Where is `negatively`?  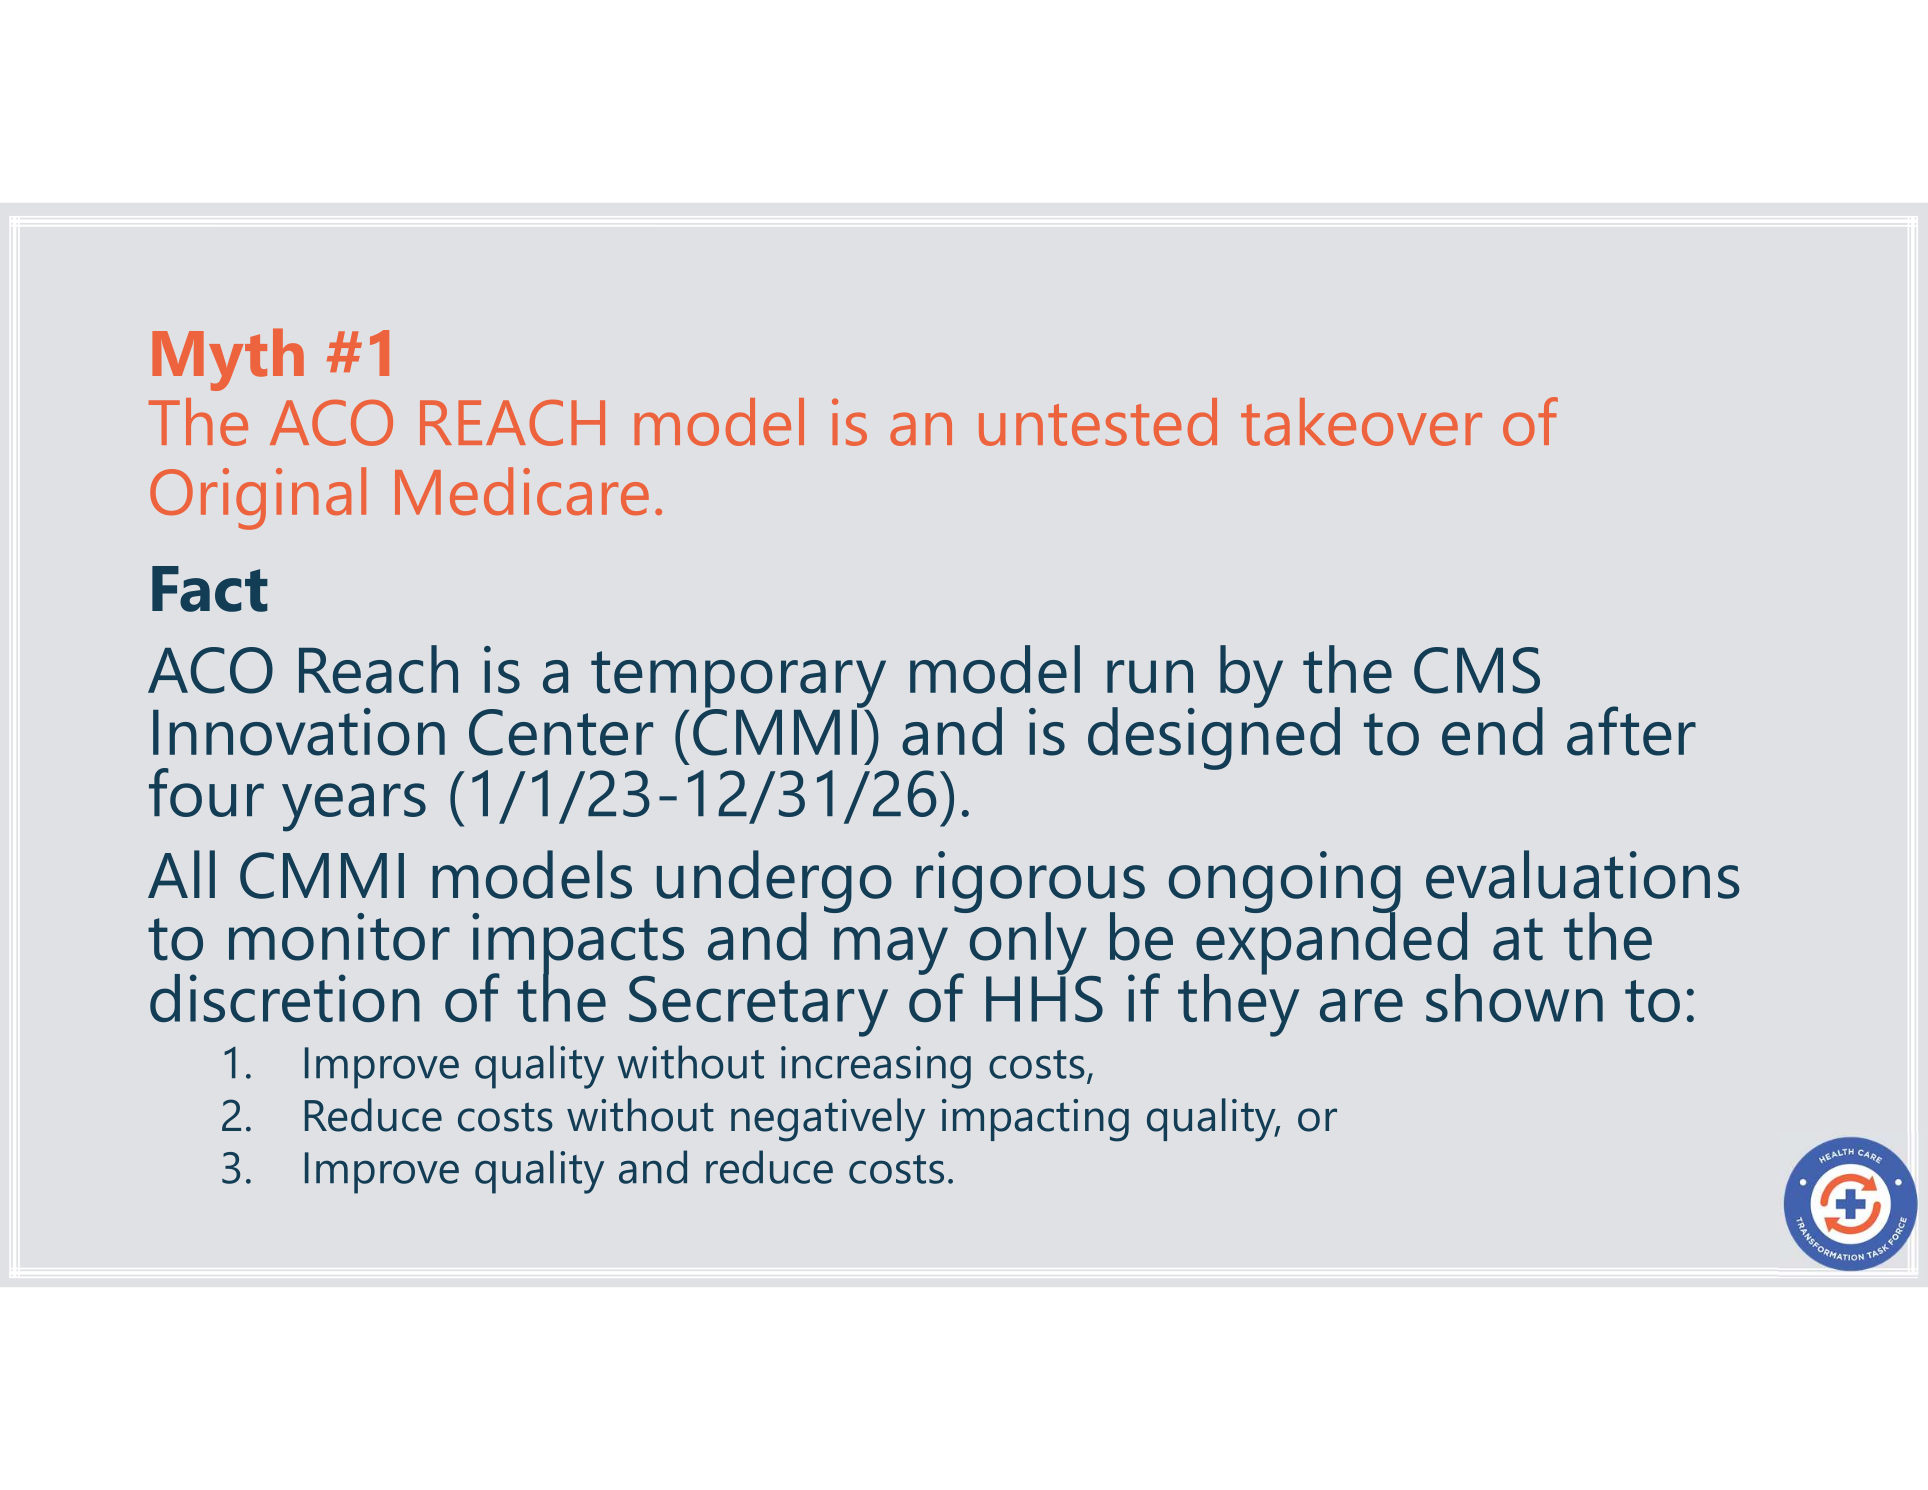
negatively is located at coordinates (828, 1120).
